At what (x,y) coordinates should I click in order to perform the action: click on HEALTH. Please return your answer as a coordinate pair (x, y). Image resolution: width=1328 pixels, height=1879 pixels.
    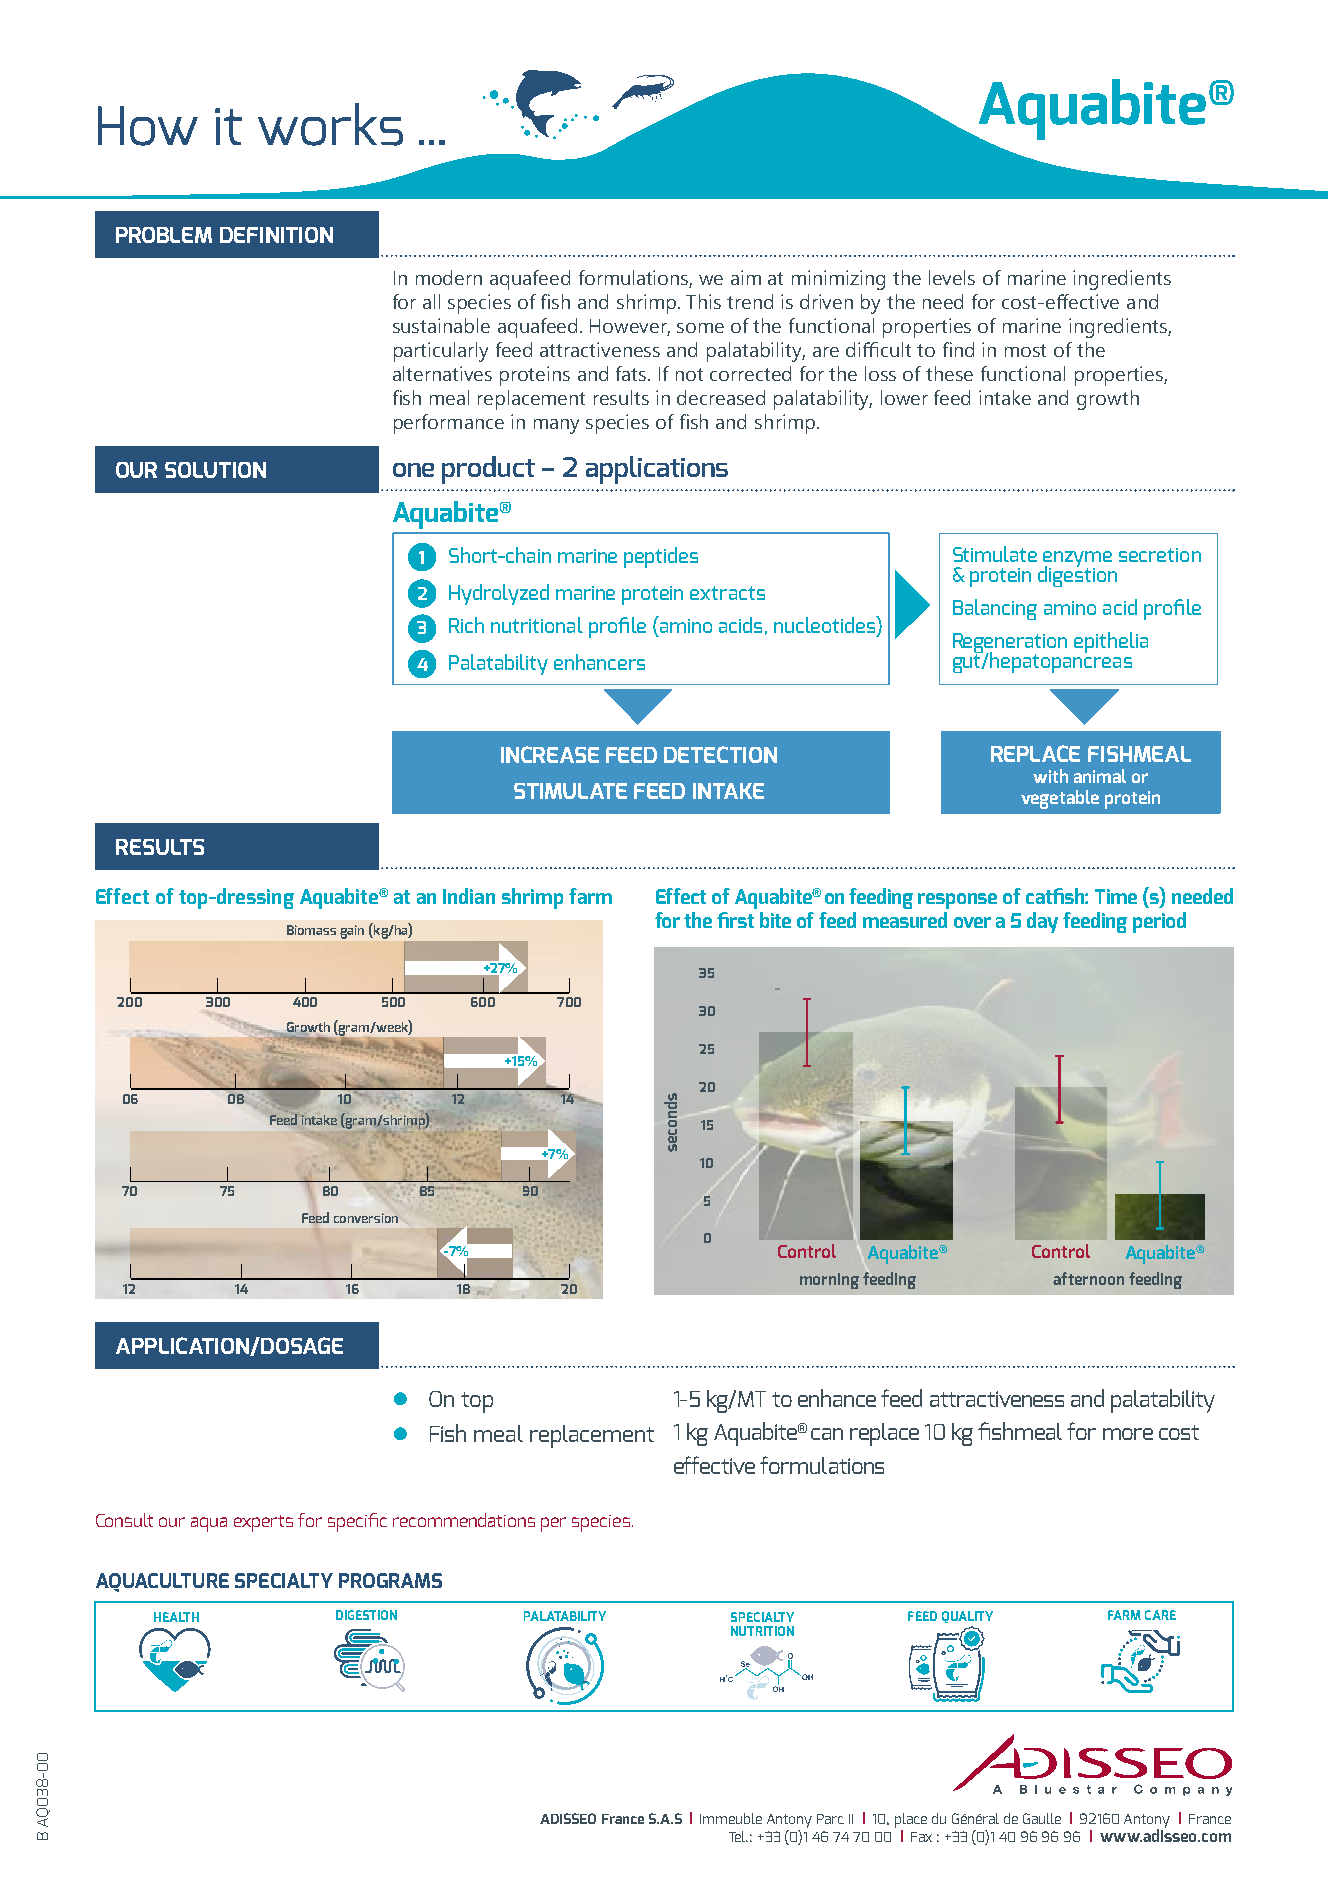
    Looking at the image, I should click on (176, 1617).
